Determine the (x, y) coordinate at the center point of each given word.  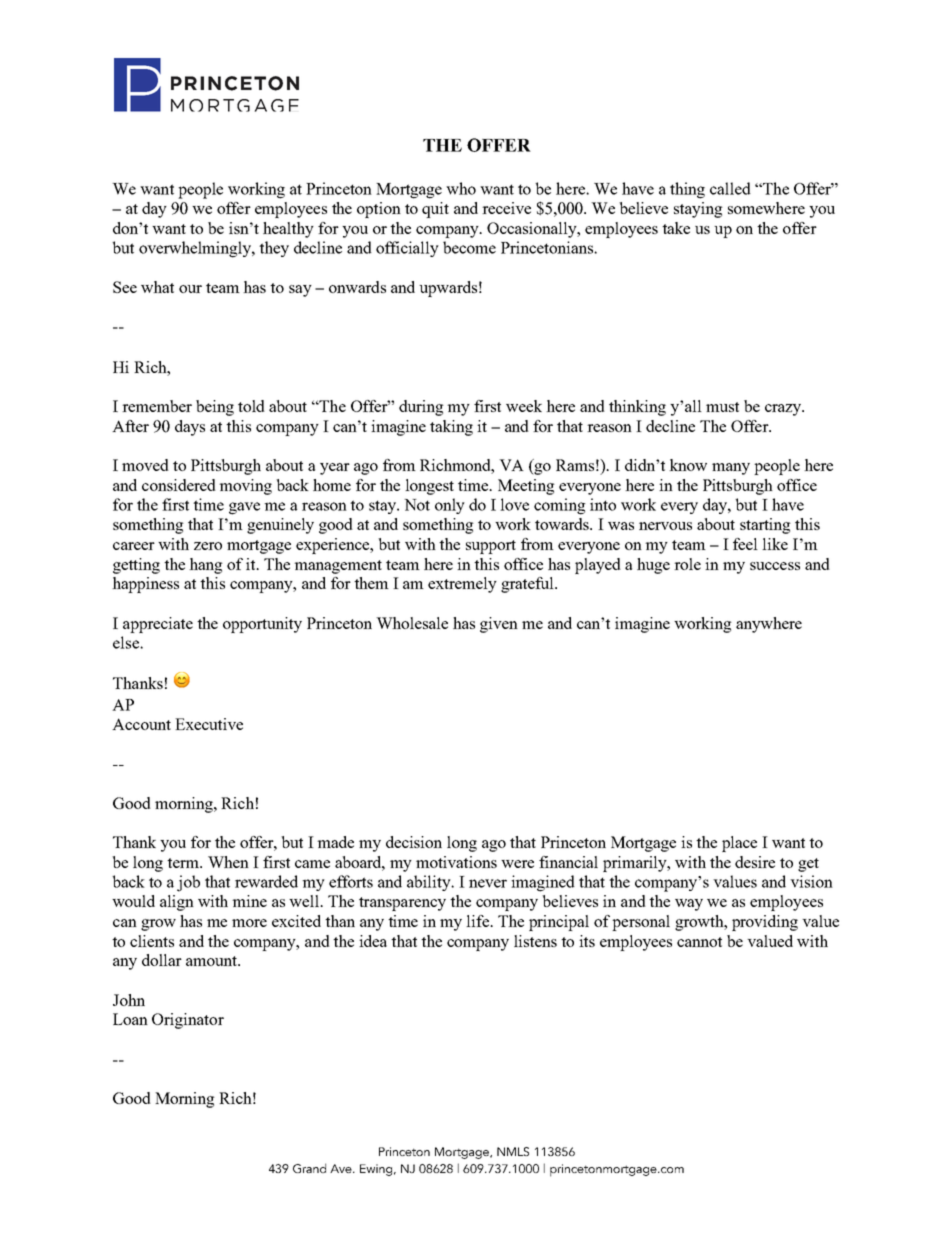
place (739, 844)
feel (745, 544)
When (228, 862)
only (450, 506)
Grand (309, 1168)
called (730, 188)
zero (208, 546)
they (274, 249)
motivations (456, 862)
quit (435, 210)
